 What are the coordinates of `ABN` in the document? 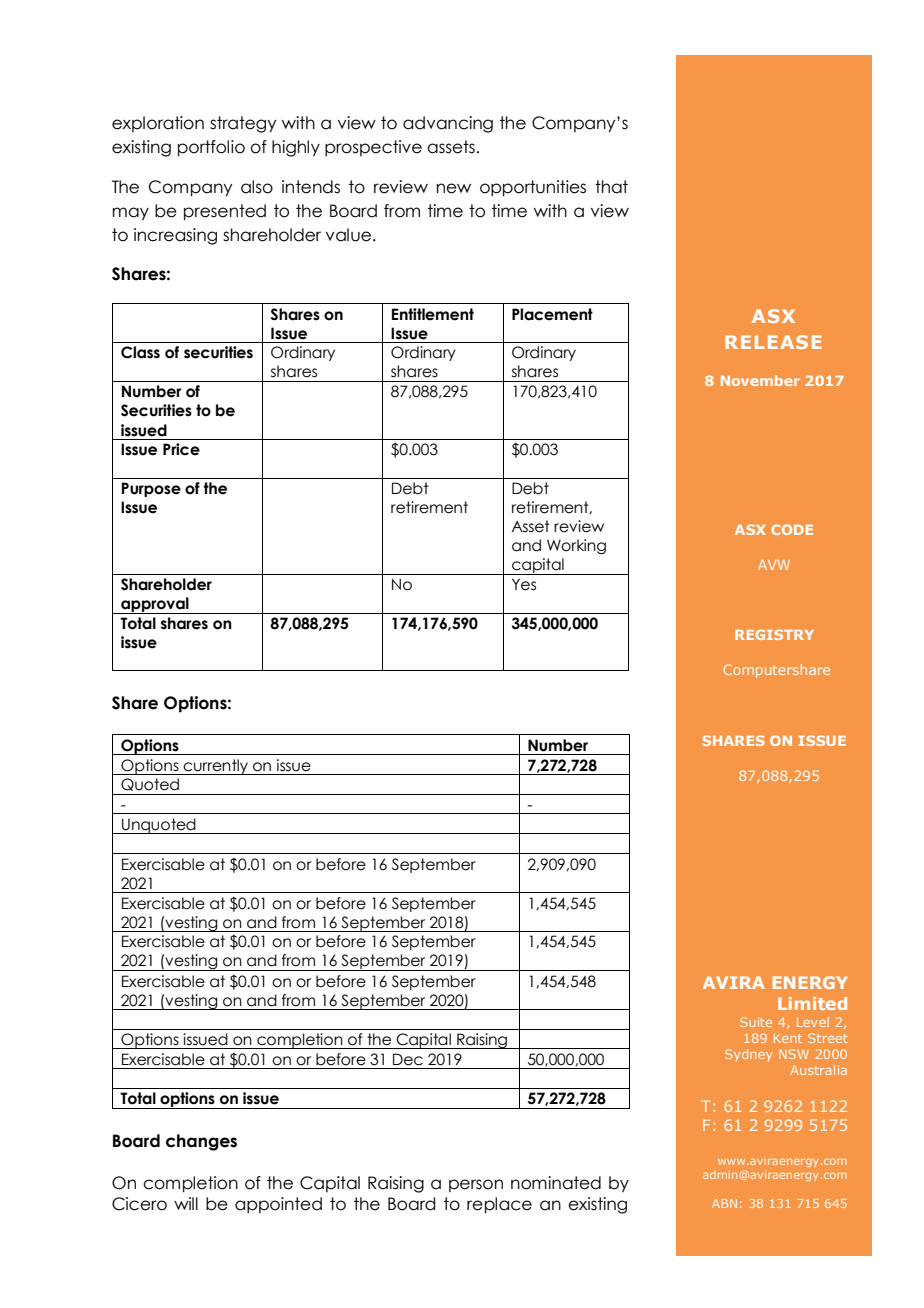 It's located at (724, 1203).
